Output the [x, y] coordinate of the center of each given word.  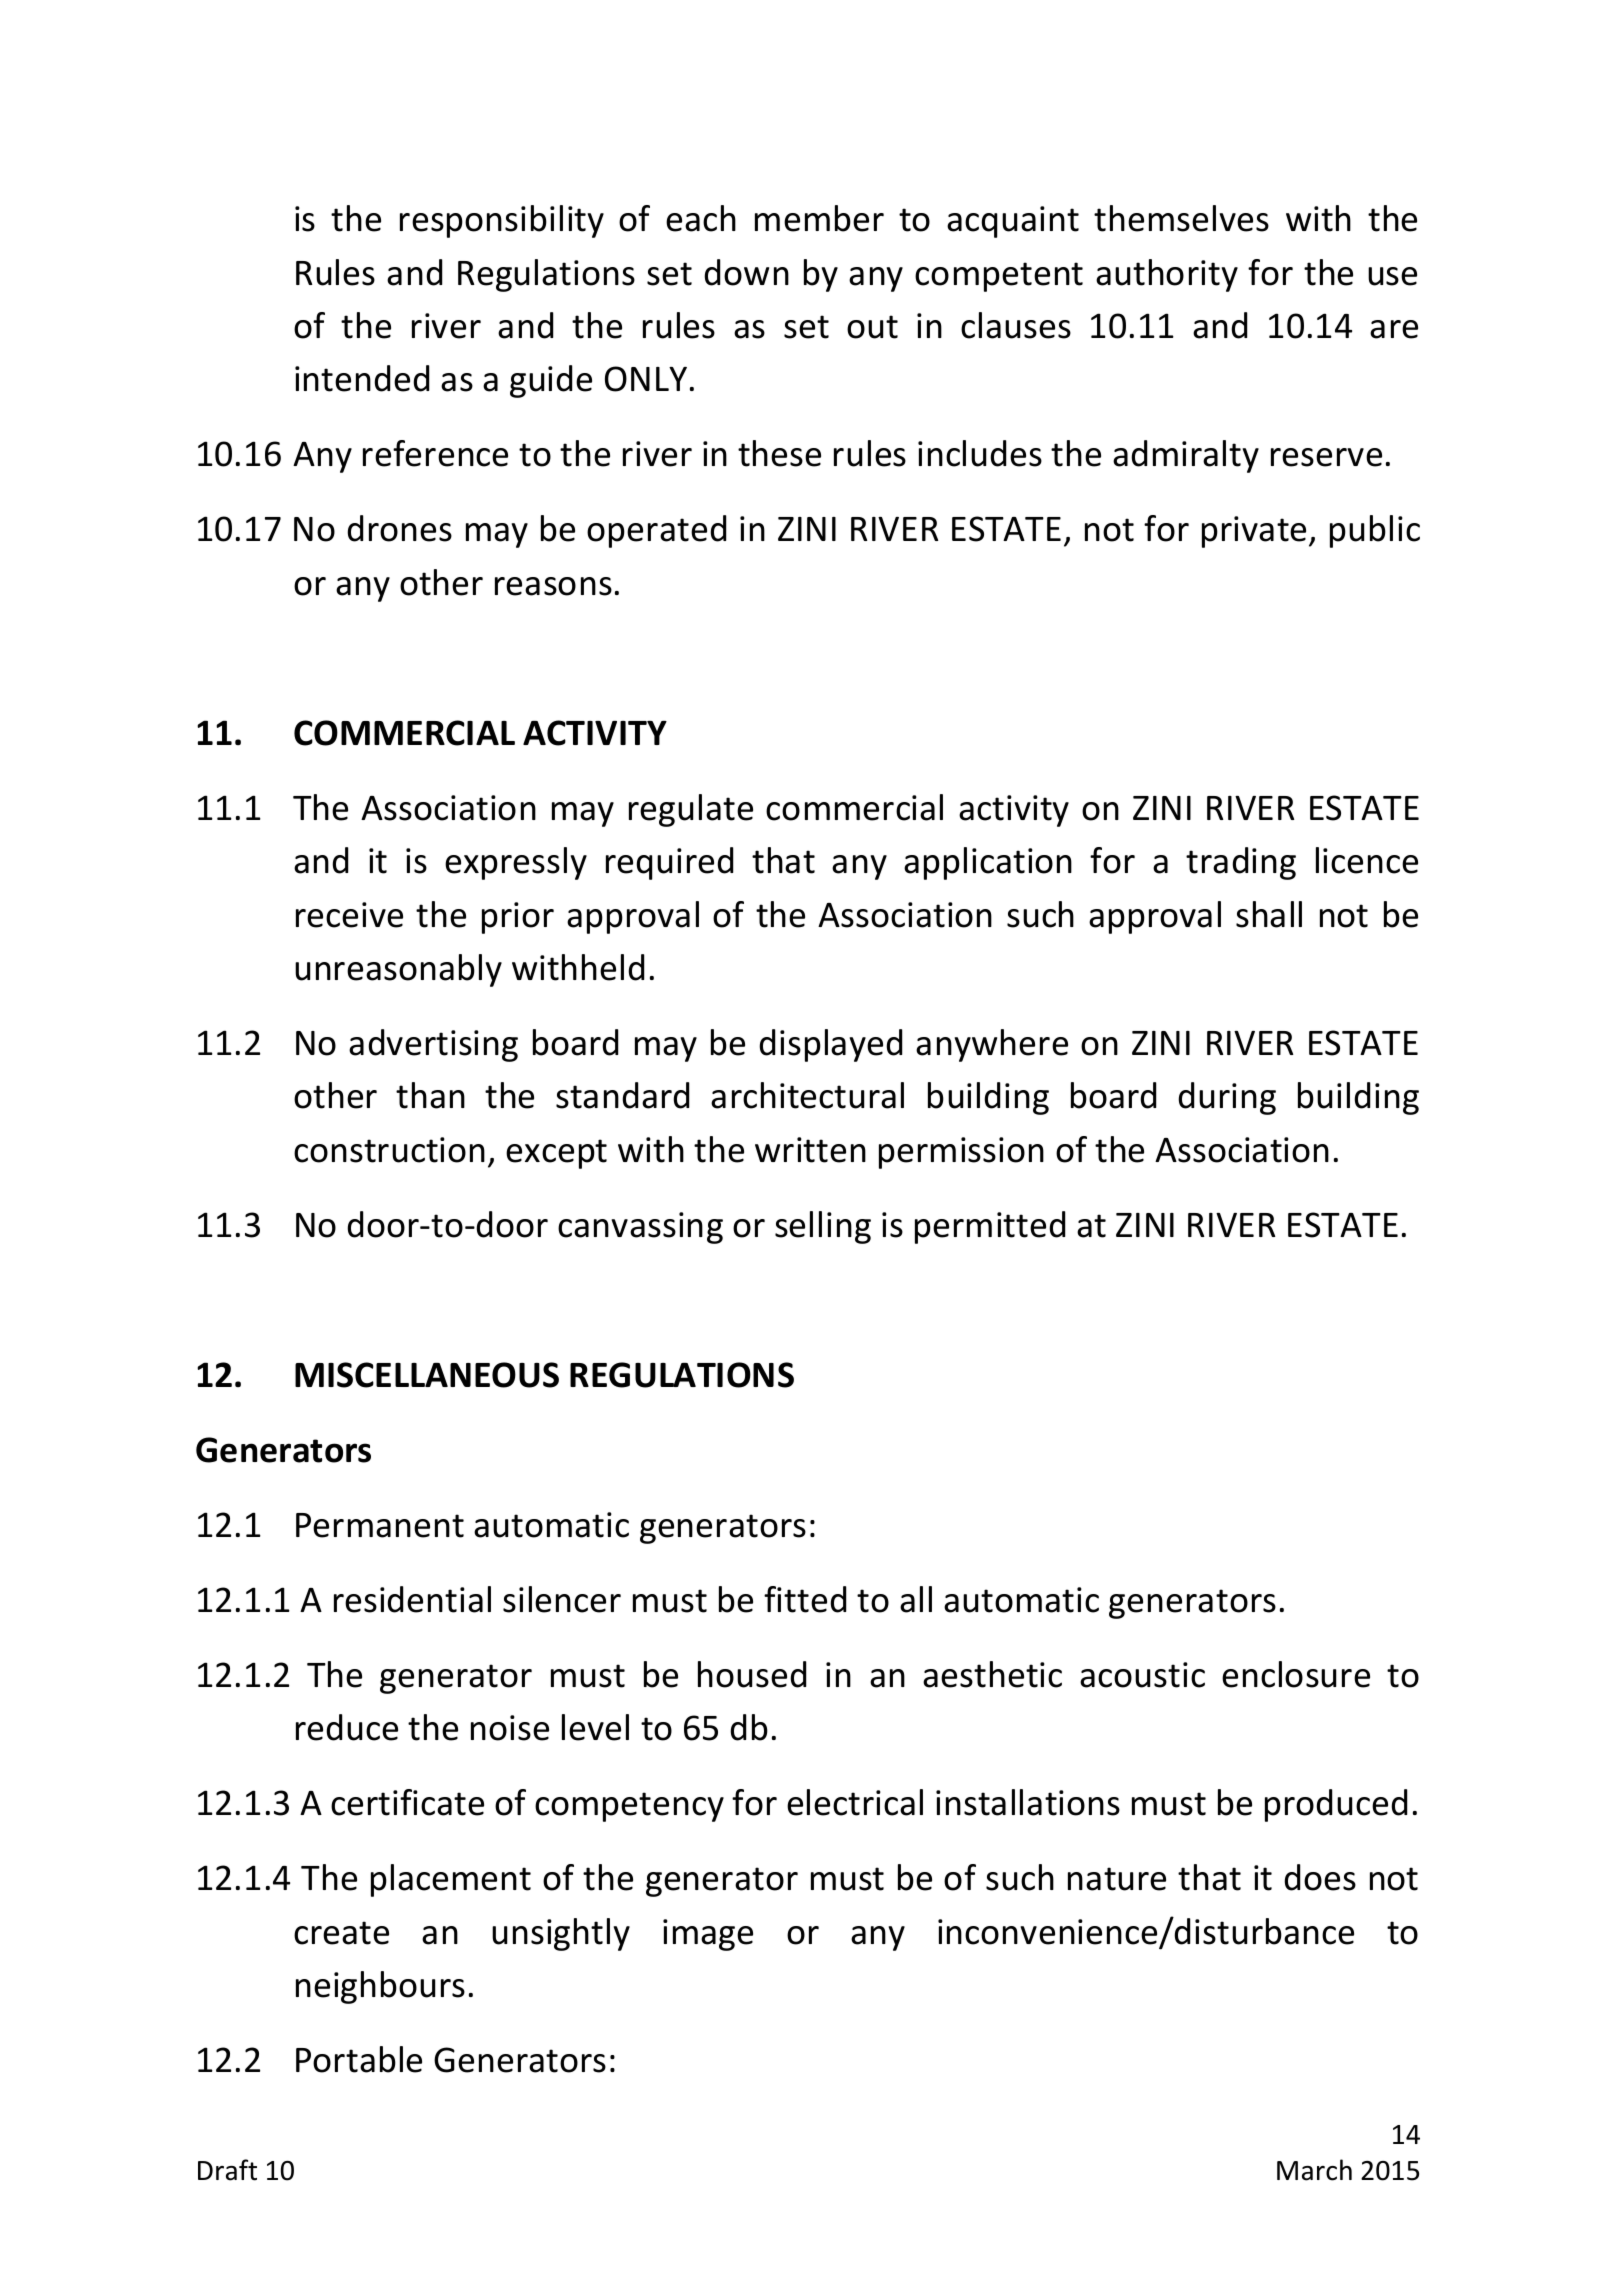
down [746, 272]
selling [823, 1227]
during [1227, 1098]
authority [1167, 275]
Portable [359, 2059]
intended [362, 378]
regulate [691, 810]
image [708, 1935]
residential [412, 1599]
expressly [516, 863]
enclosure [1296, 1674]
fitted [805, 1599]
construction [389, 1150]
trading [1241, 863]
